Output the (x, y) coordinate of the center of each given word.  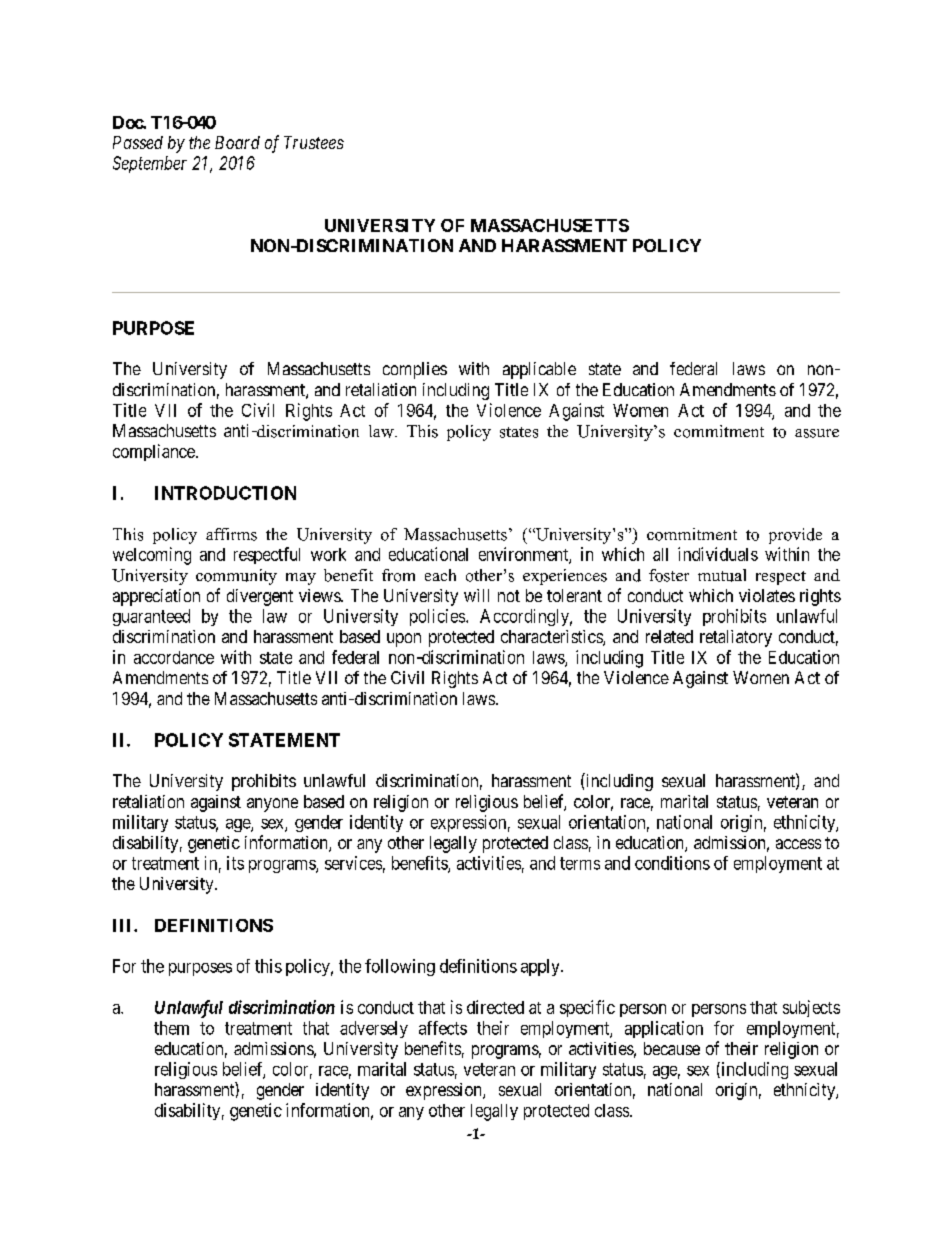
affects (443, 1028)
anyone (272, 805)
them (171, 1028)
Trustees (314, 142)
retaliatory (736, 638)
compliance (155, 452)
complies (415, 370)
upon (404, 640)
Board (237, 142)
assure (817, 433)
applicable (539, 370)
